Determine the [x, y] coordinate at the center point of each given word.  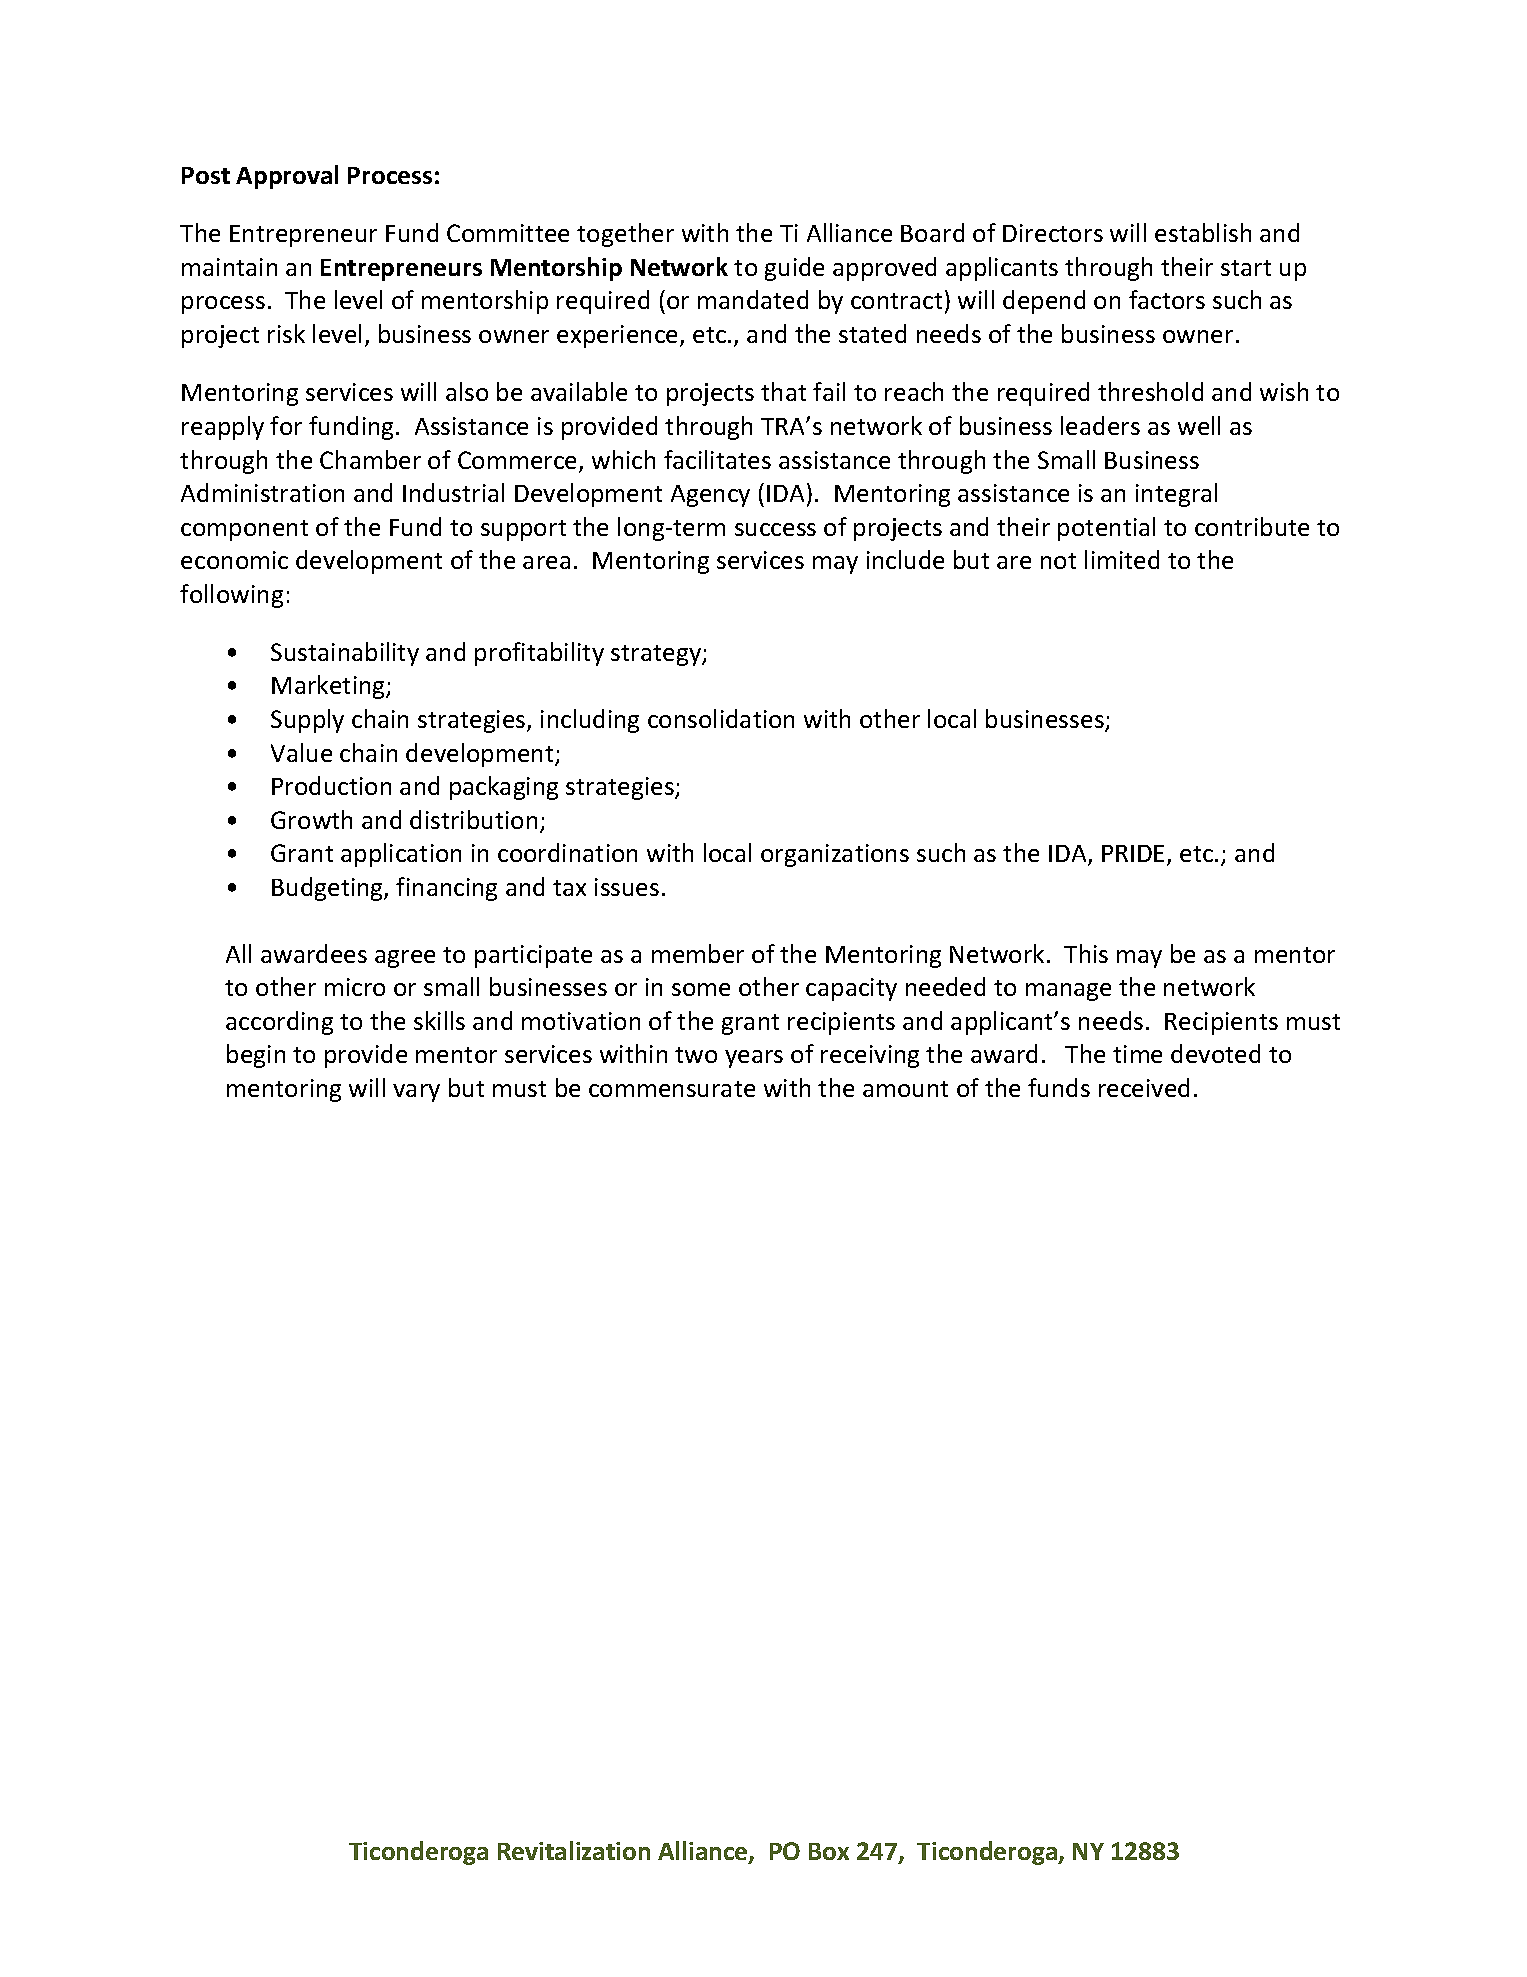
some [701, 989]
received [1144, 1087]
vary [416, 1093]
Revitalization [574, 1850]
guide [794, 269]
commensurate [672, 1089]
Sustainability [345, 654]
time [1137, 1054]
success [775, 529]
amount [905, 1089]
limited [1122, 559]
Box [829, 1851]
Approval [287, 177]
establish [1203, 232]
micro [355, 987]
